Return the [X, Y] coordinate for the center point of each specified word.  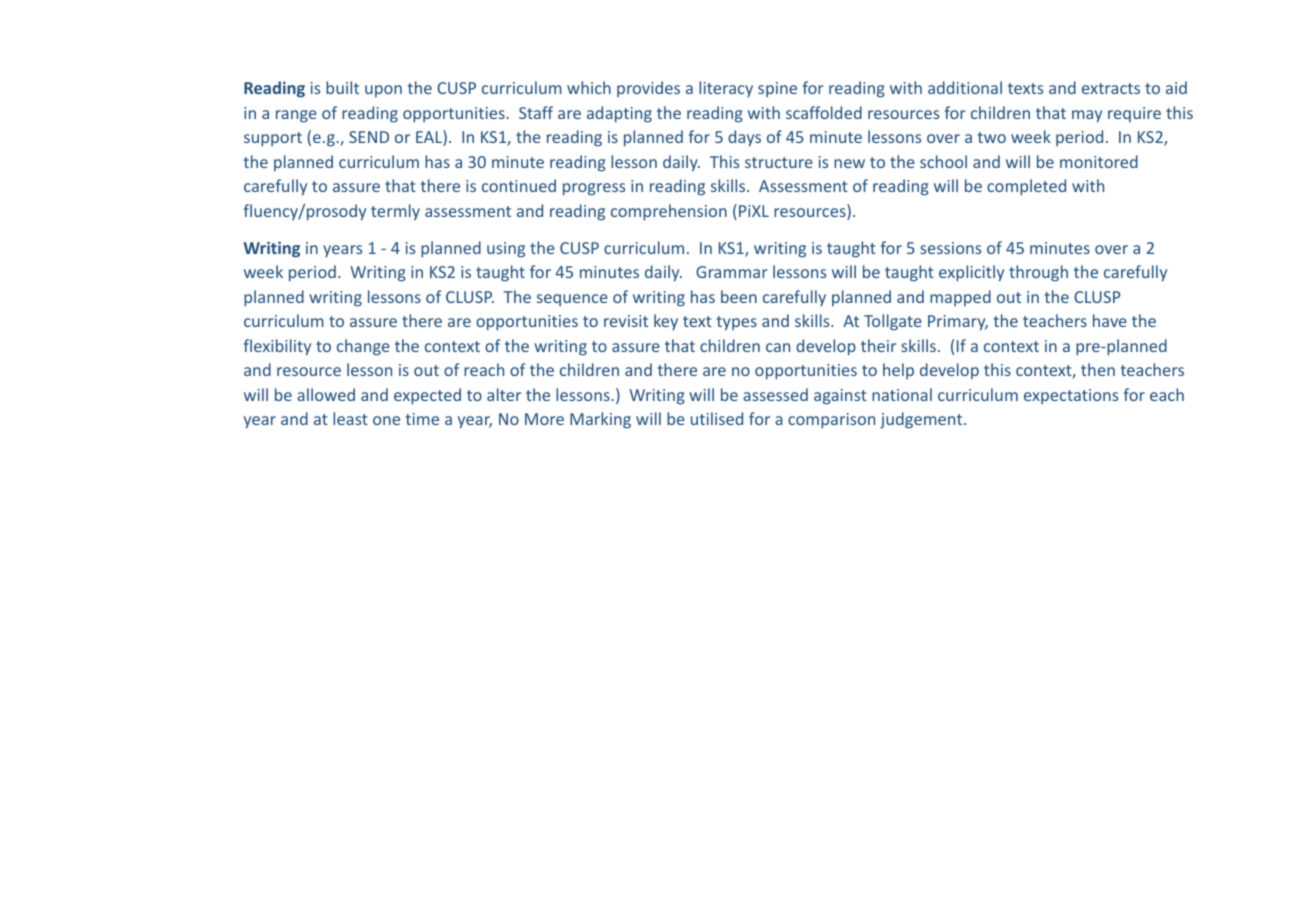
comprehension [669, 212]
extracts [1111, 88]
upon [383, 91]
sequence [572, 300]
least [350, 418]
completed [1026, 187]
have [1110, 320]
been [739, 296]
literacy [726, 89]
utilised [717, 418]
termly [395, 212]
